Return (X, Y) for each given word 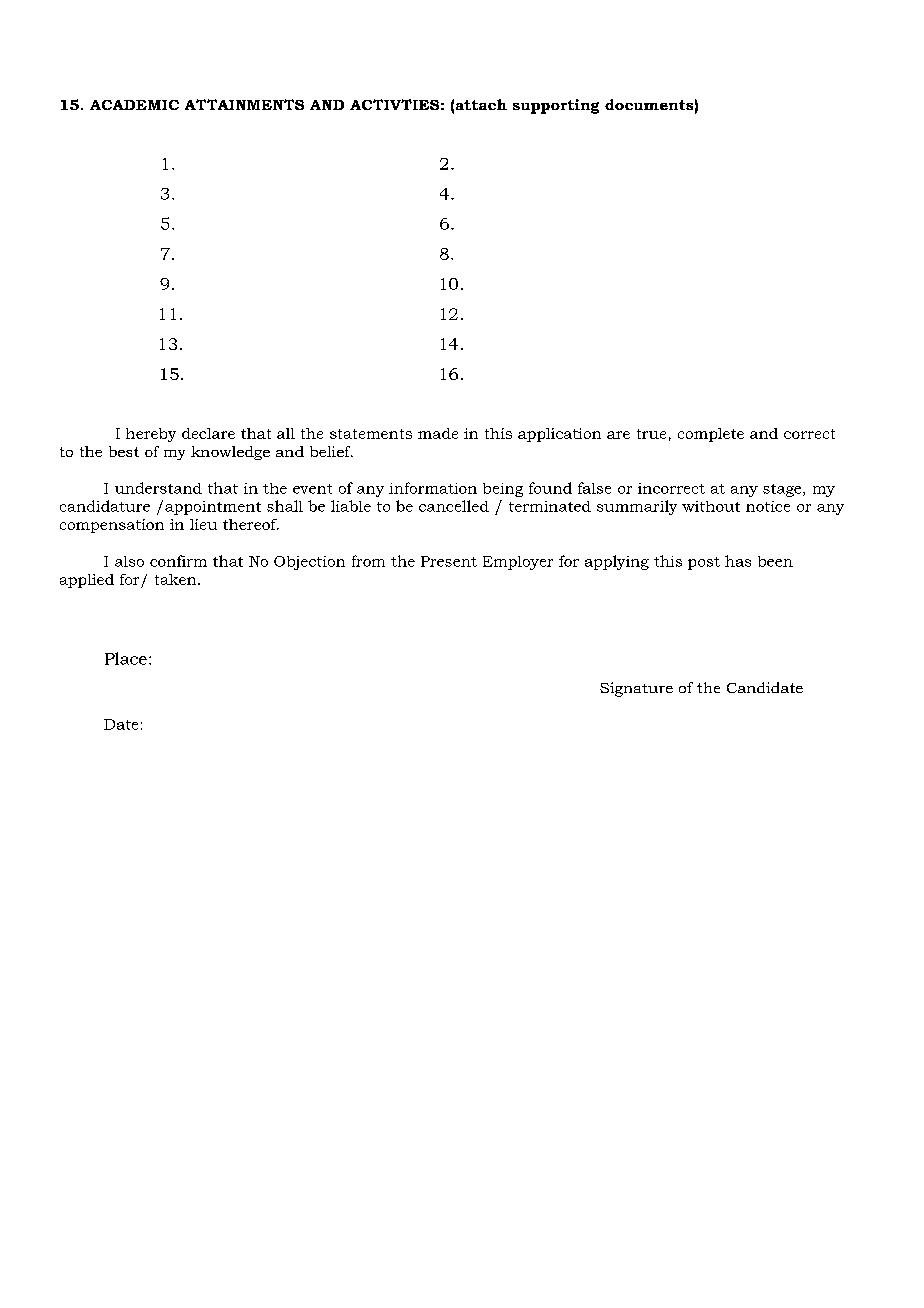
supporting (556, 106)
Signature (636, 689)
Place (126, 658)
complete (711, 435)
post (704, 563)
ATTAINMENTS (244, 104)
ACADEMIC (134, 105)
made (438, 433)
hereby (151, 435)
